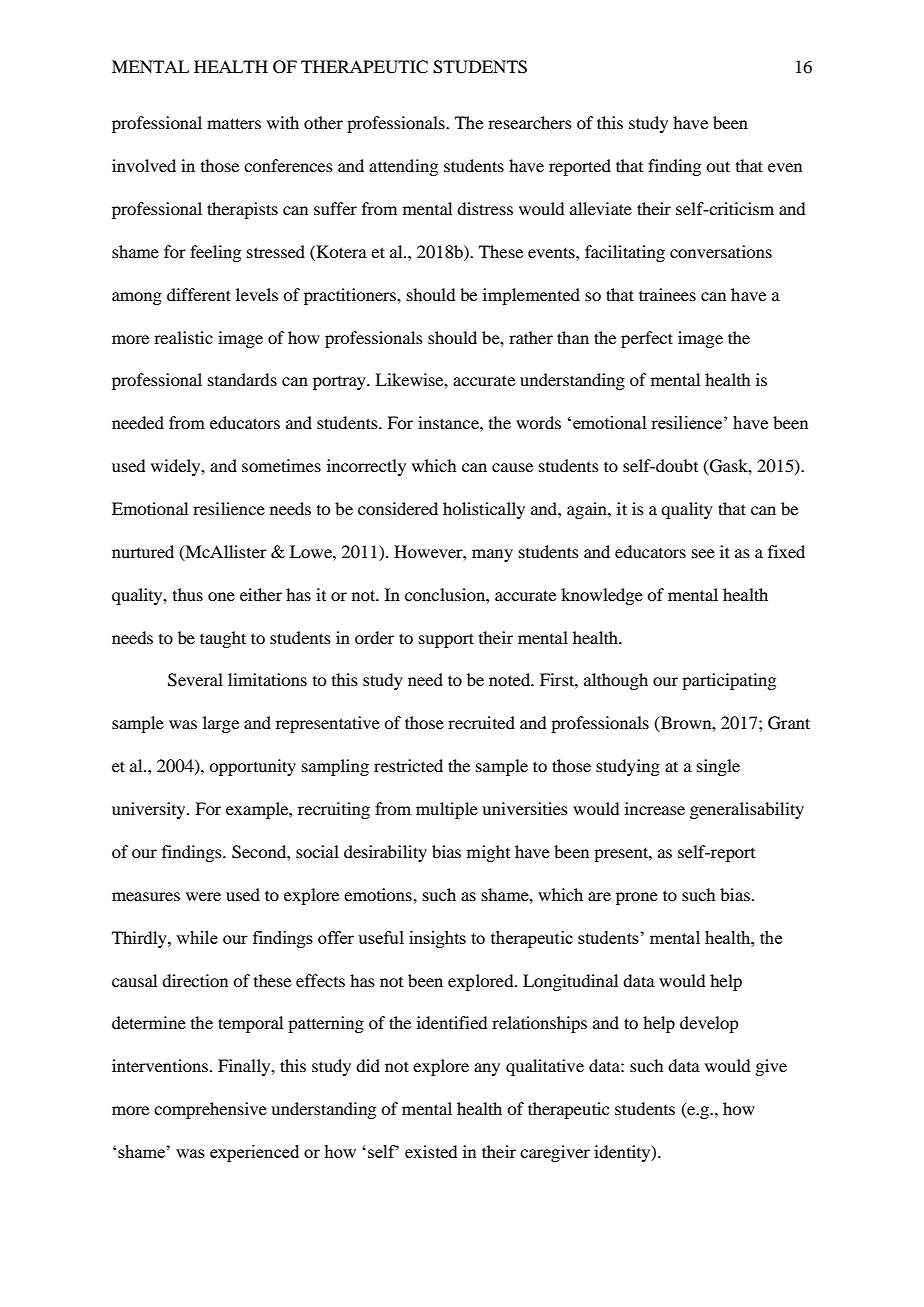  Describe the element at coordinates (234, 123) in the screenshot. I see `matters` at that location.
